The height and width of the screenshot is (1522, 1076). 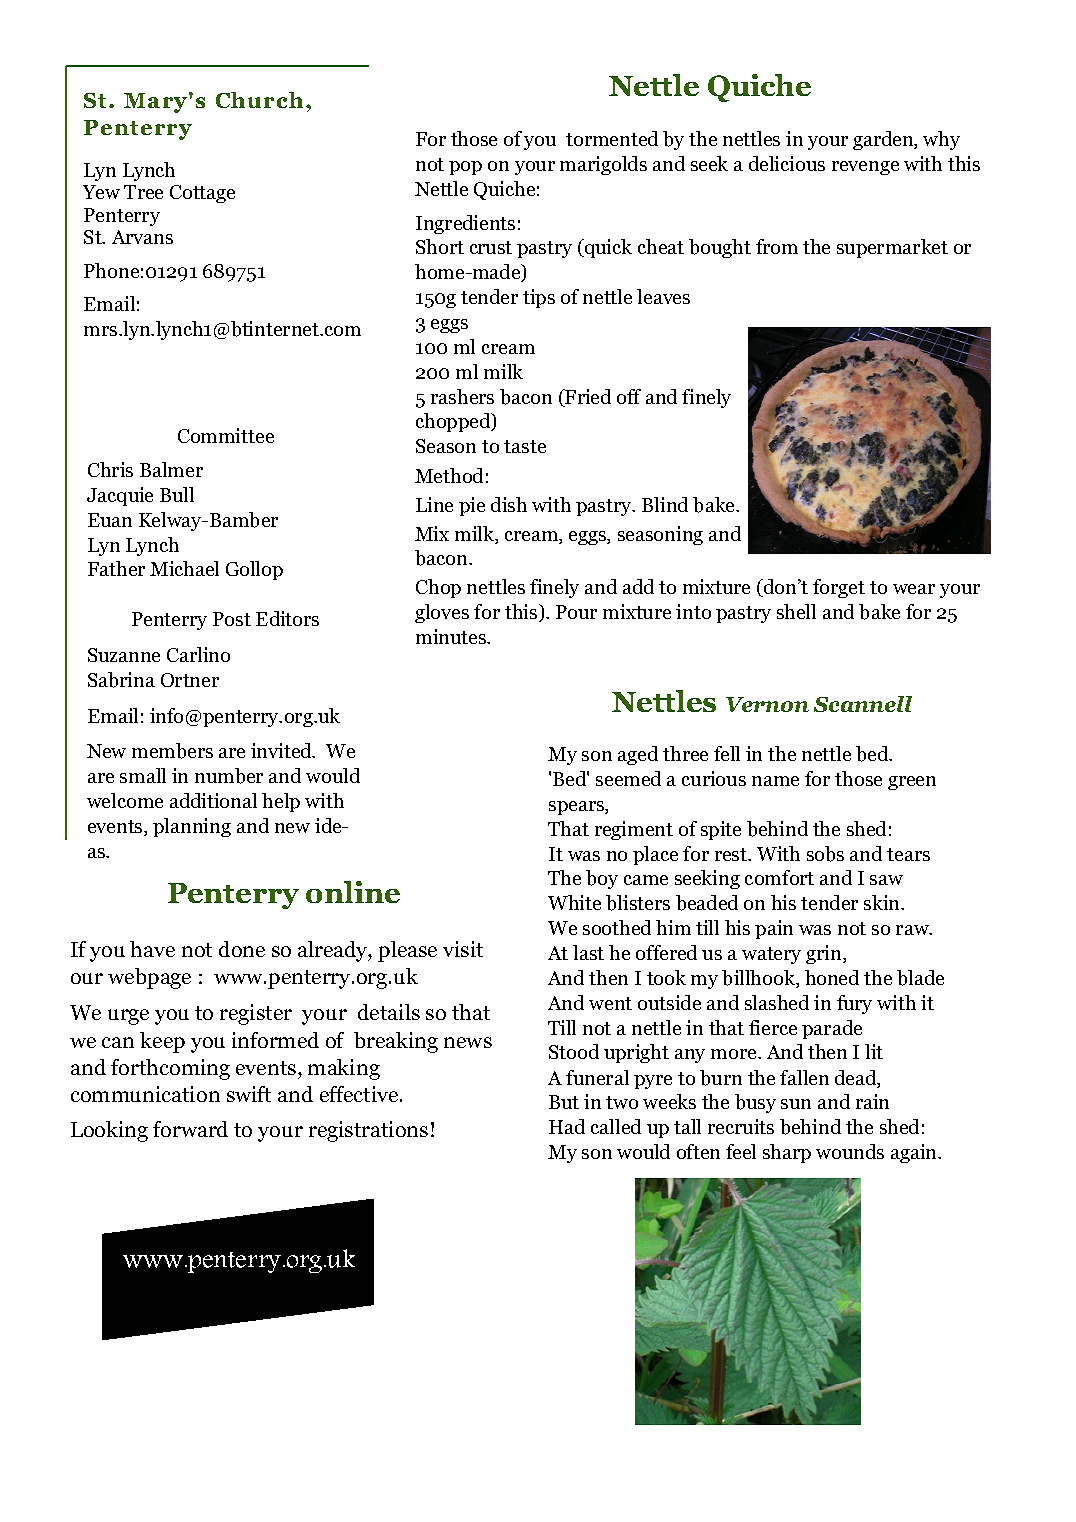 What do you see at coordinates (226, 435) in the screenshot?
I see `Committee` at bounding box center [226, 435].
